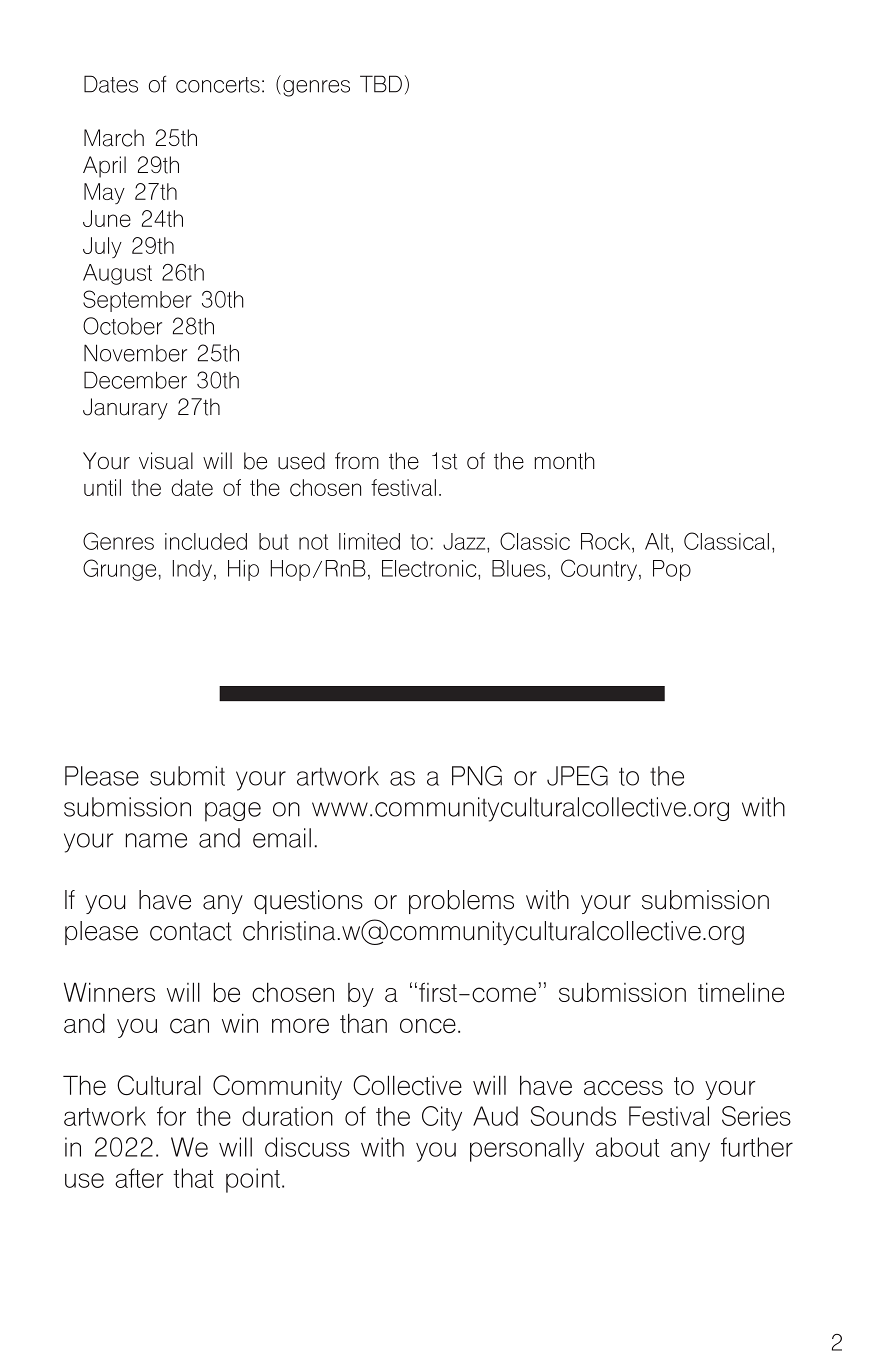  Describe the element at coordinates (628, 1147) in the document. I see `about` at that location.
